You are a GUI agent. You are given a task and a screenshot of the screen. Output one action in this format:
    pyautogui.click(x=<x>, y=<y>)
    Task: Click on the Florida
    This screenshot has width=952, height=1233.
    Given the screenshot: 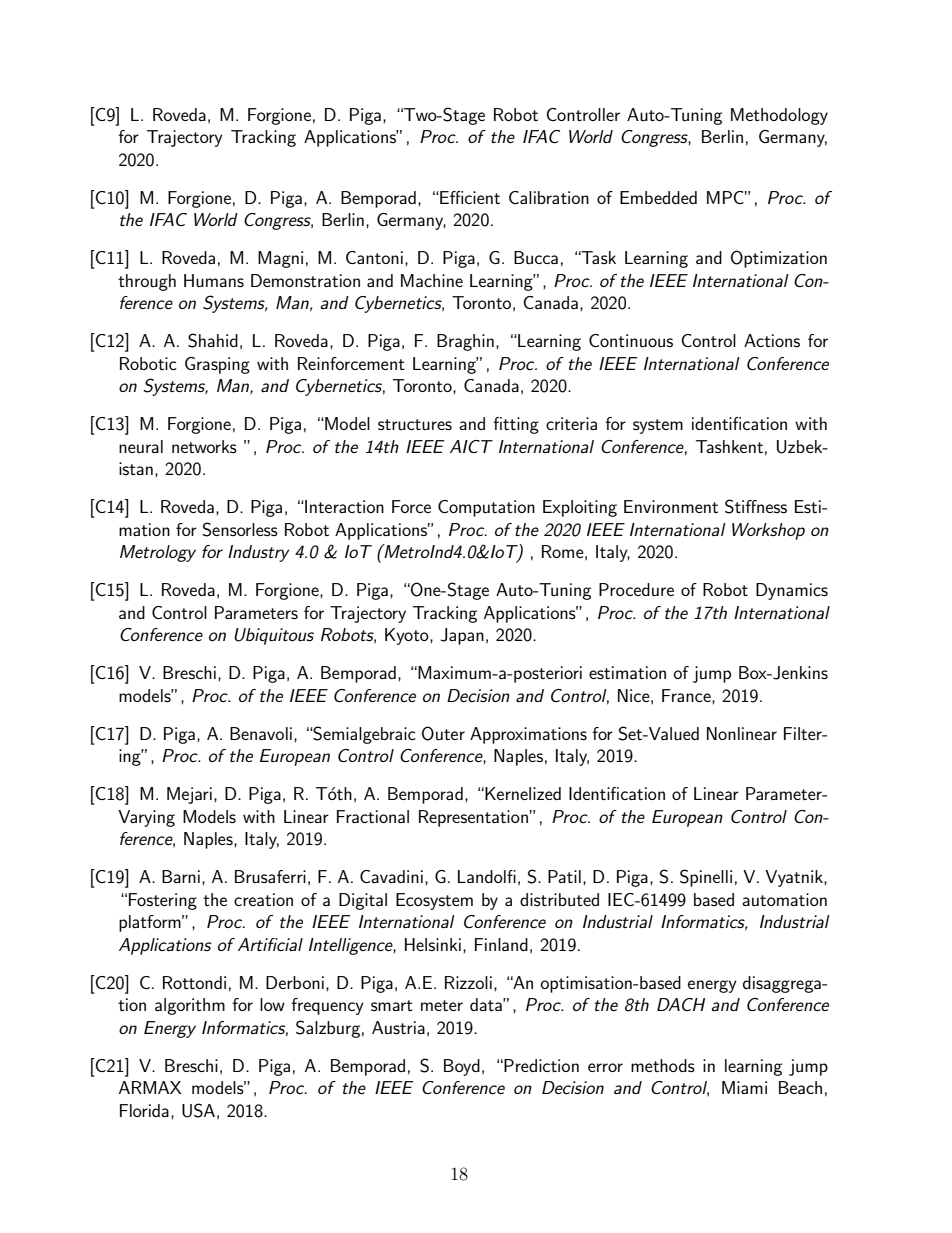 What is the action you would take?
    pyautogui.click(x=144, y=1110)
